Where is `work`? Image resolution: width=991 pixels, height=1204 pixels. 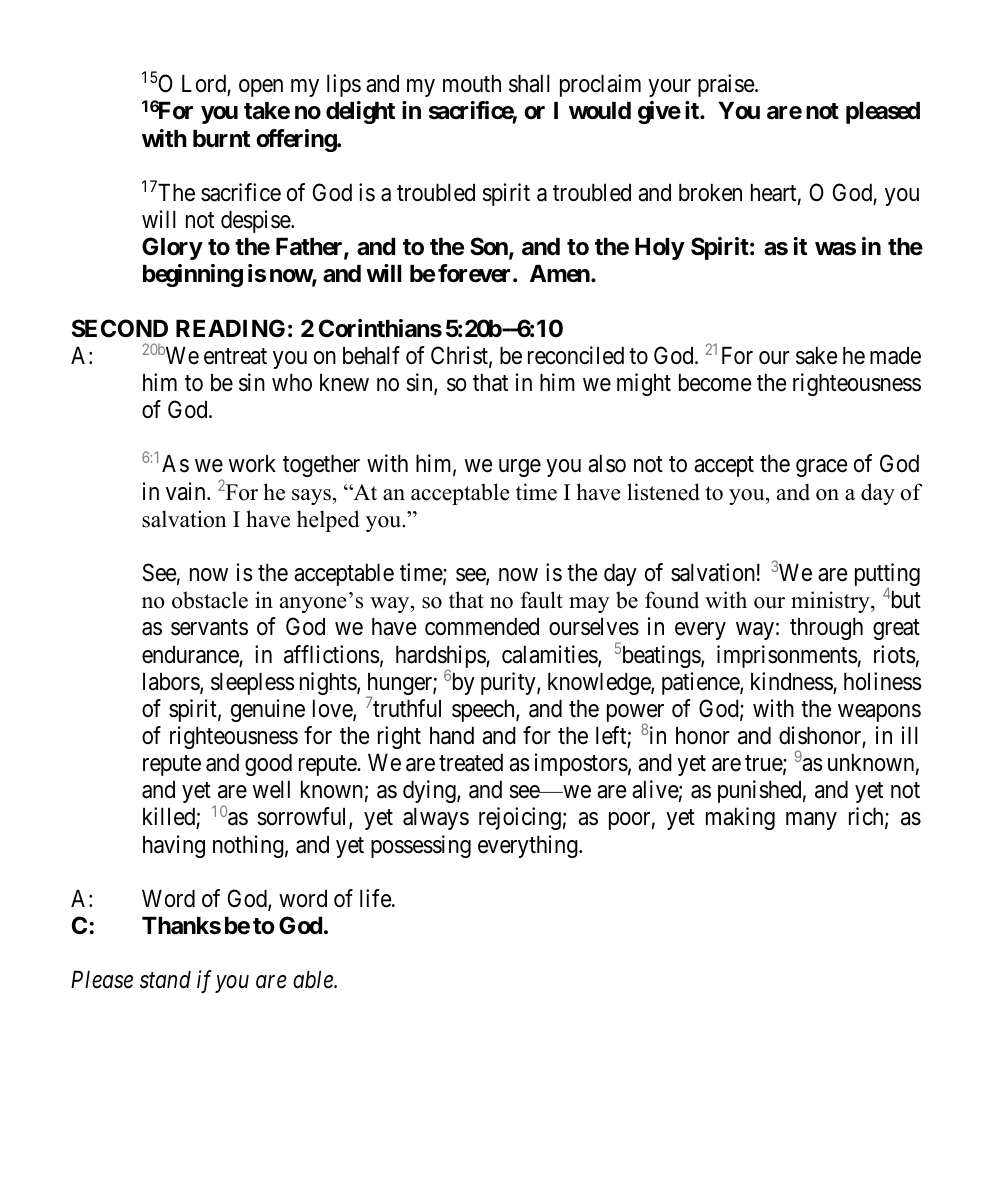
work is located at coordinates (252, 464).
